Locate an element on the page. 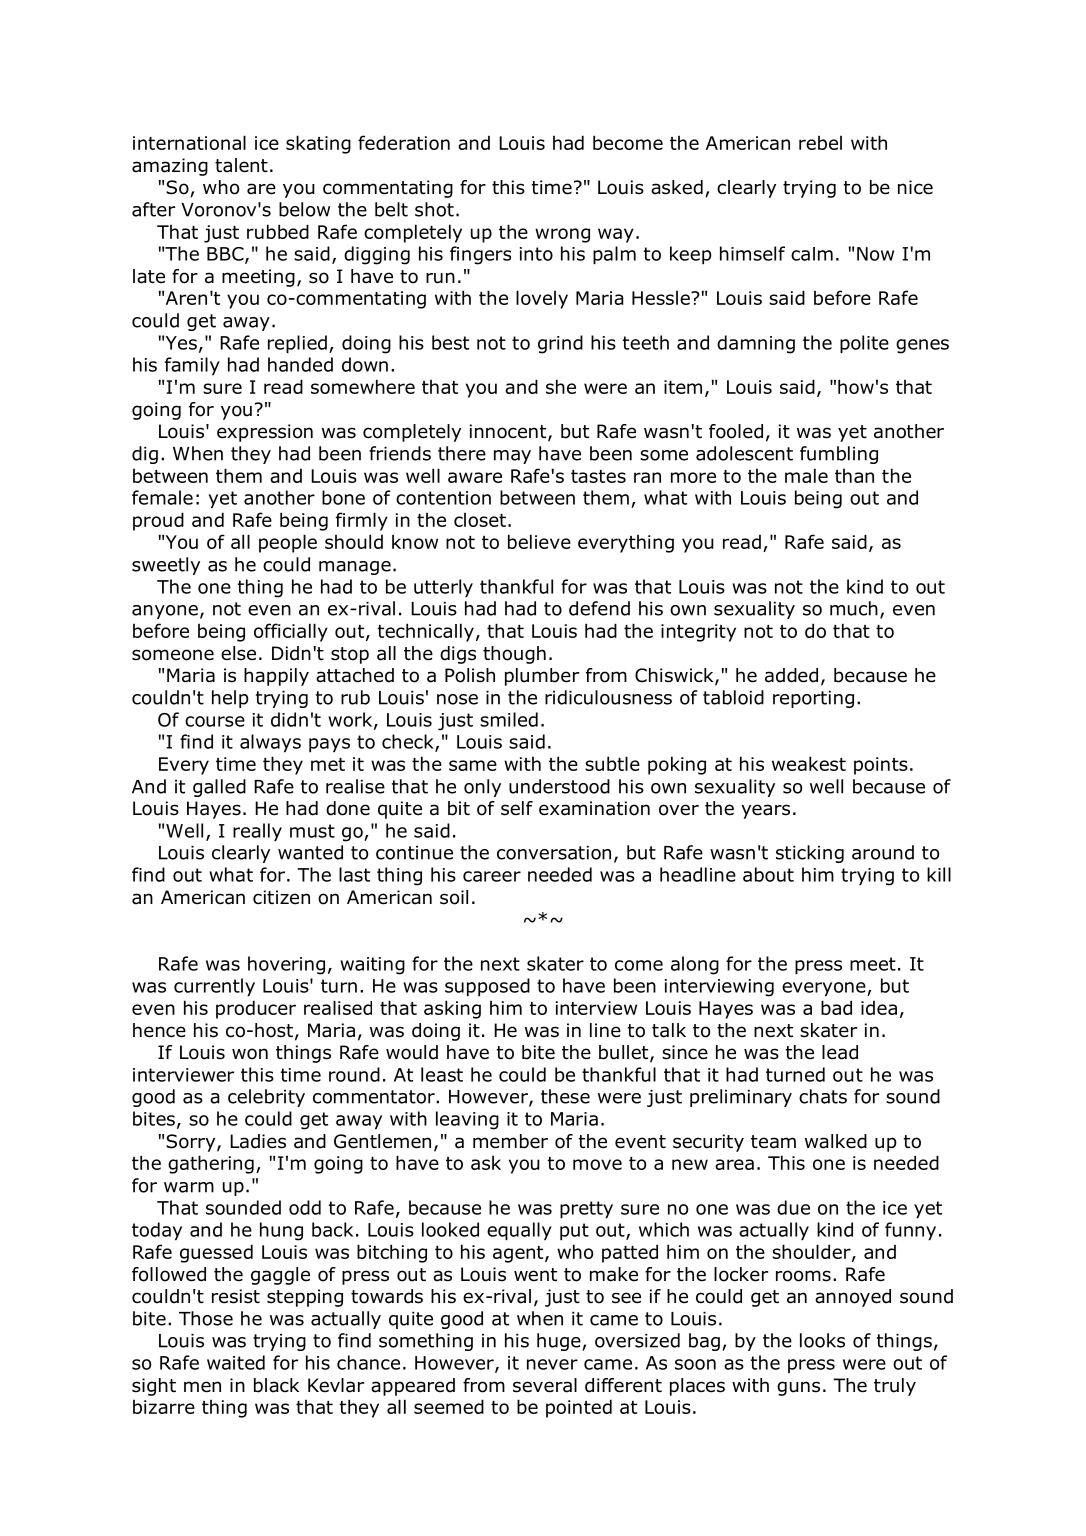 This page has width=1086, height=1536. looks is located at coordinates (822, 1340).
